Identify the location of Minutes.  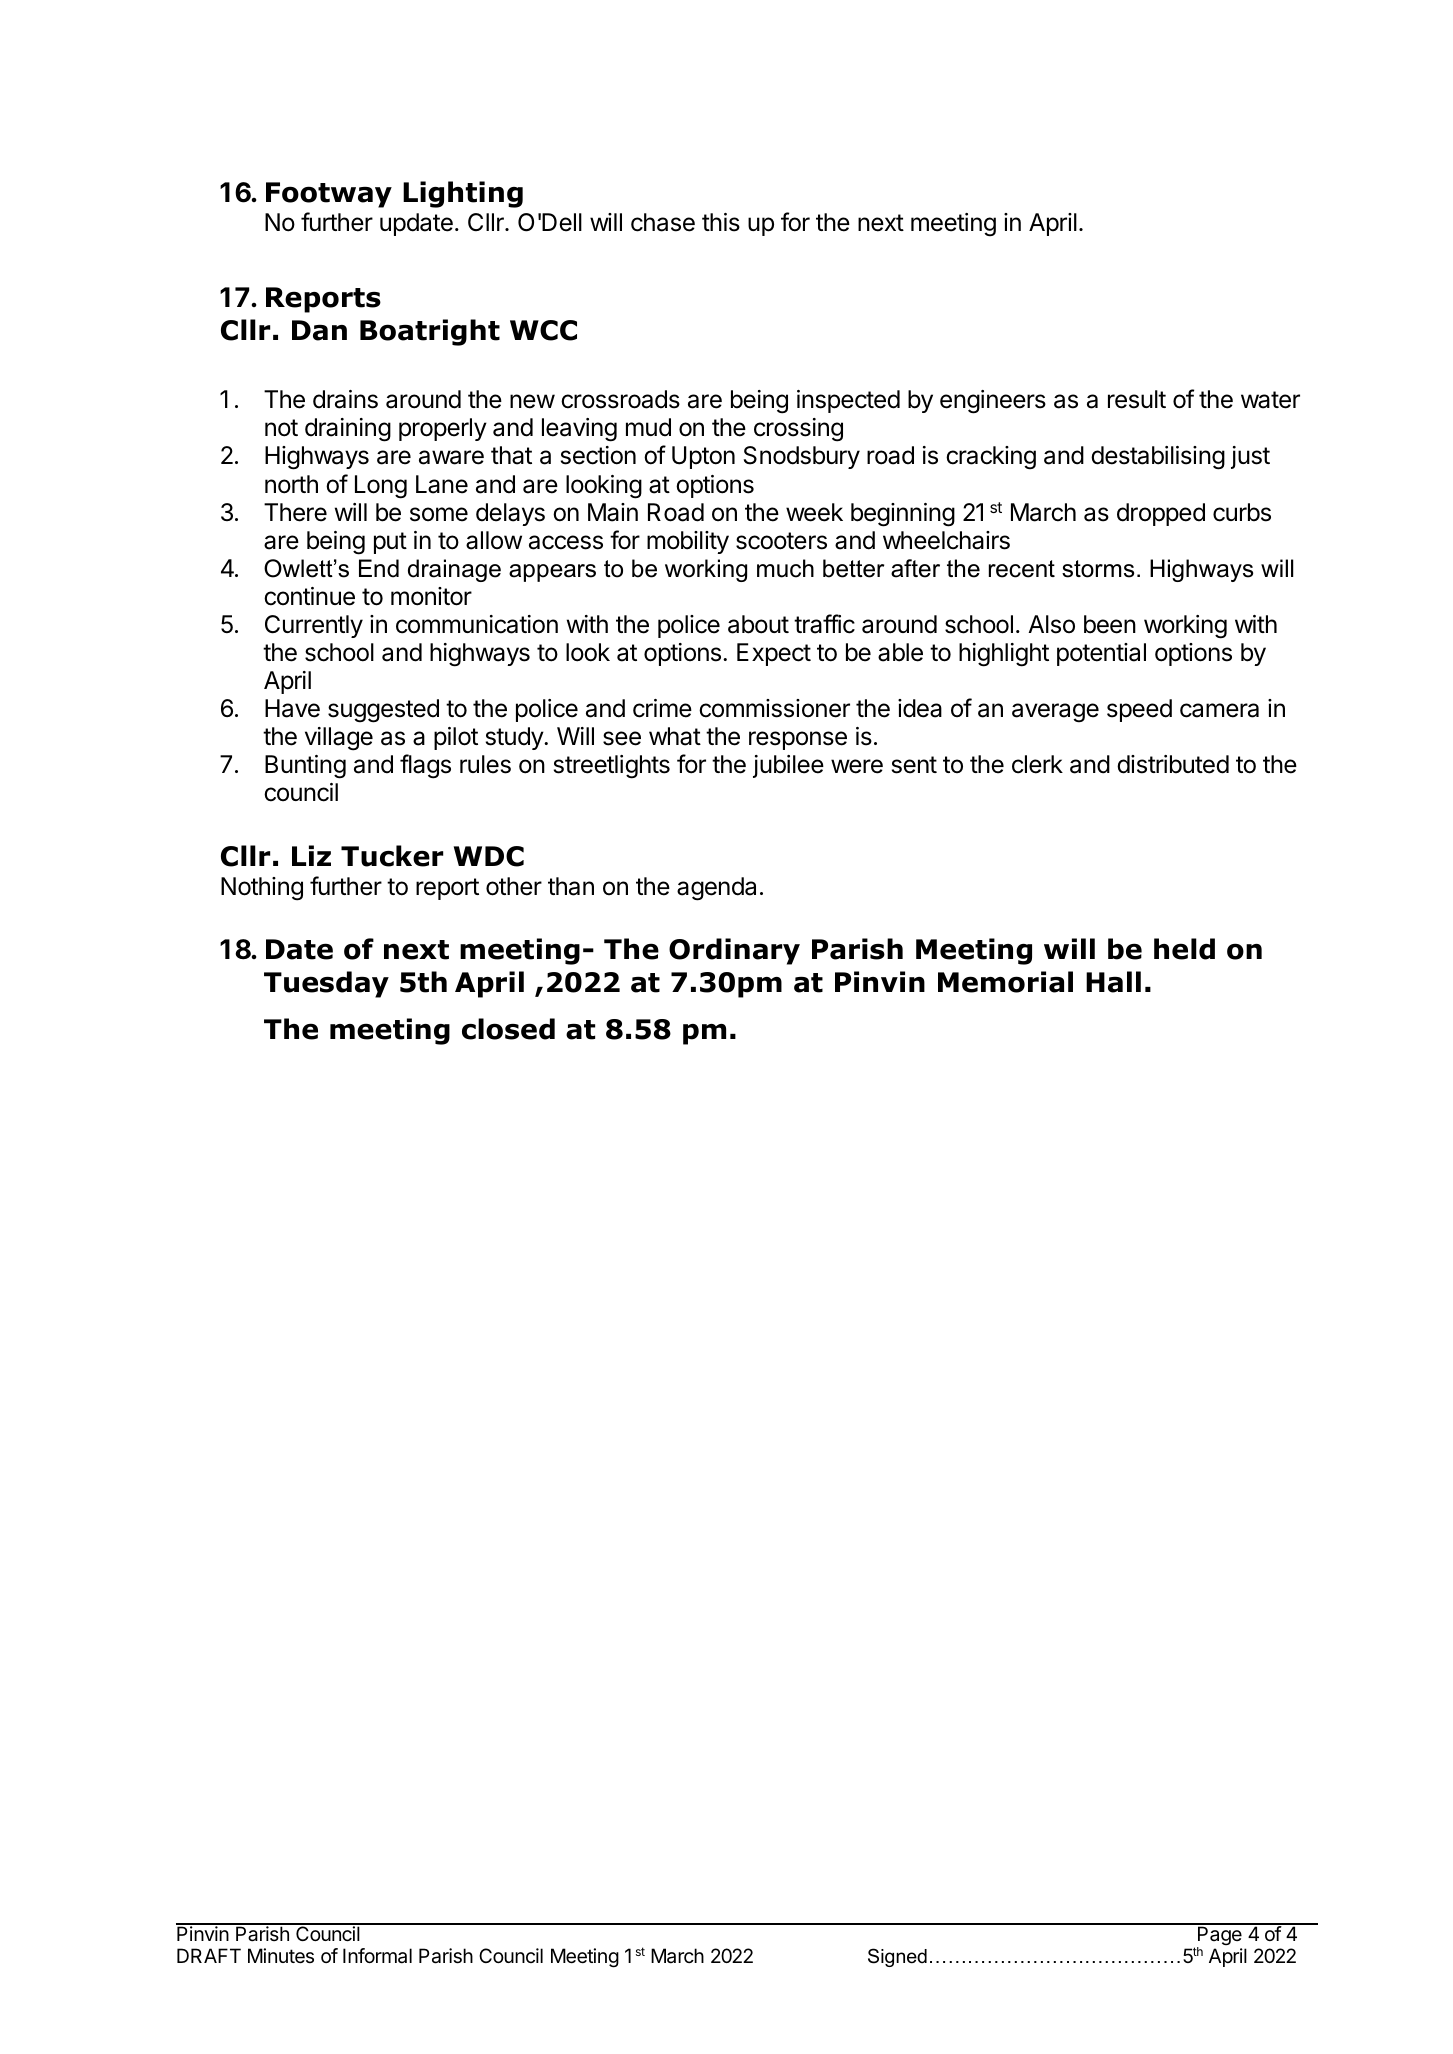
(281, 1956).
